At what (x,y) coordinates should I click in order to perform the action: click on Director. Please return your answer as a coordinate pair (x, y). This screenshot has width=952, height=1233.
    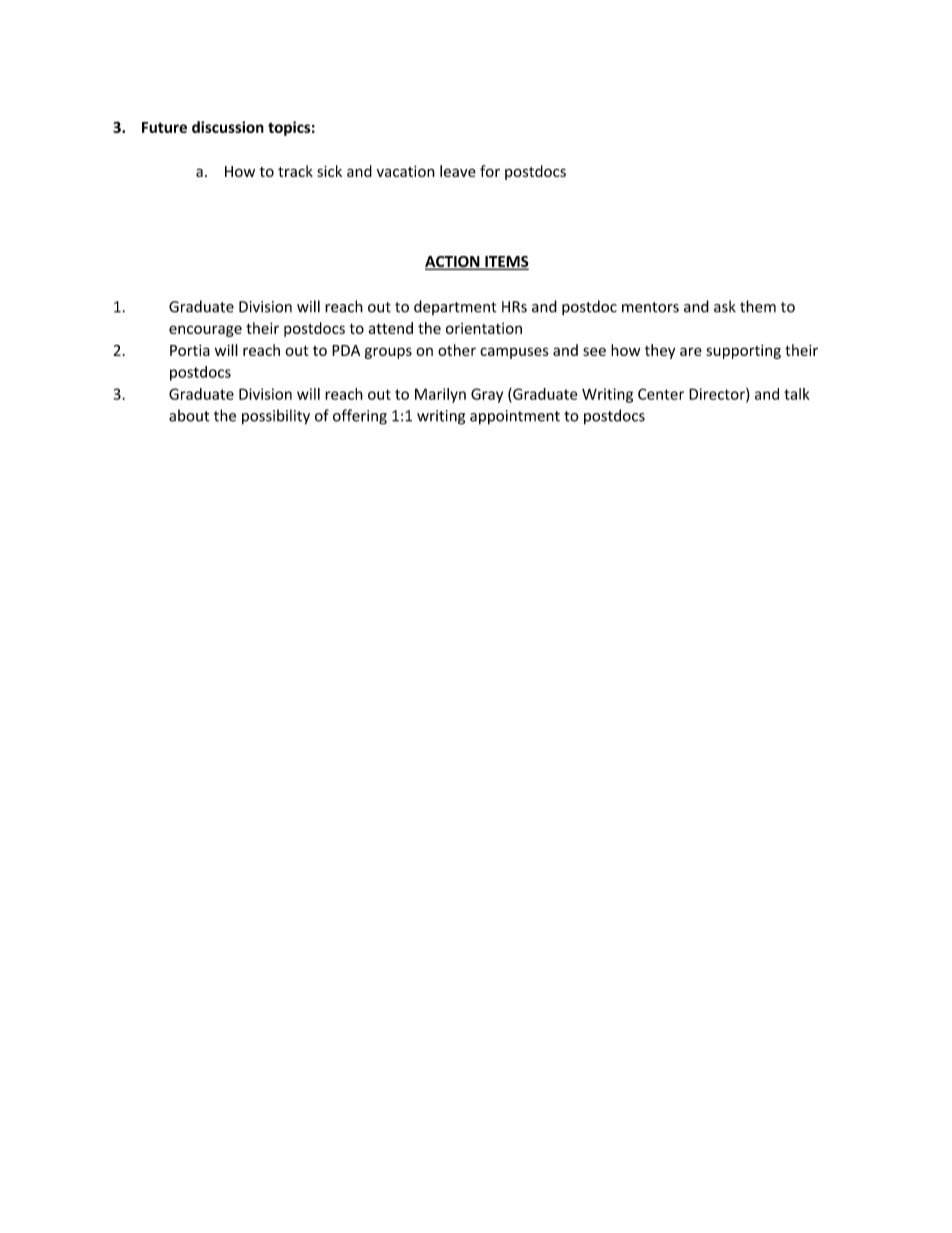
    Looking at the image, I should click on (718, 395).
